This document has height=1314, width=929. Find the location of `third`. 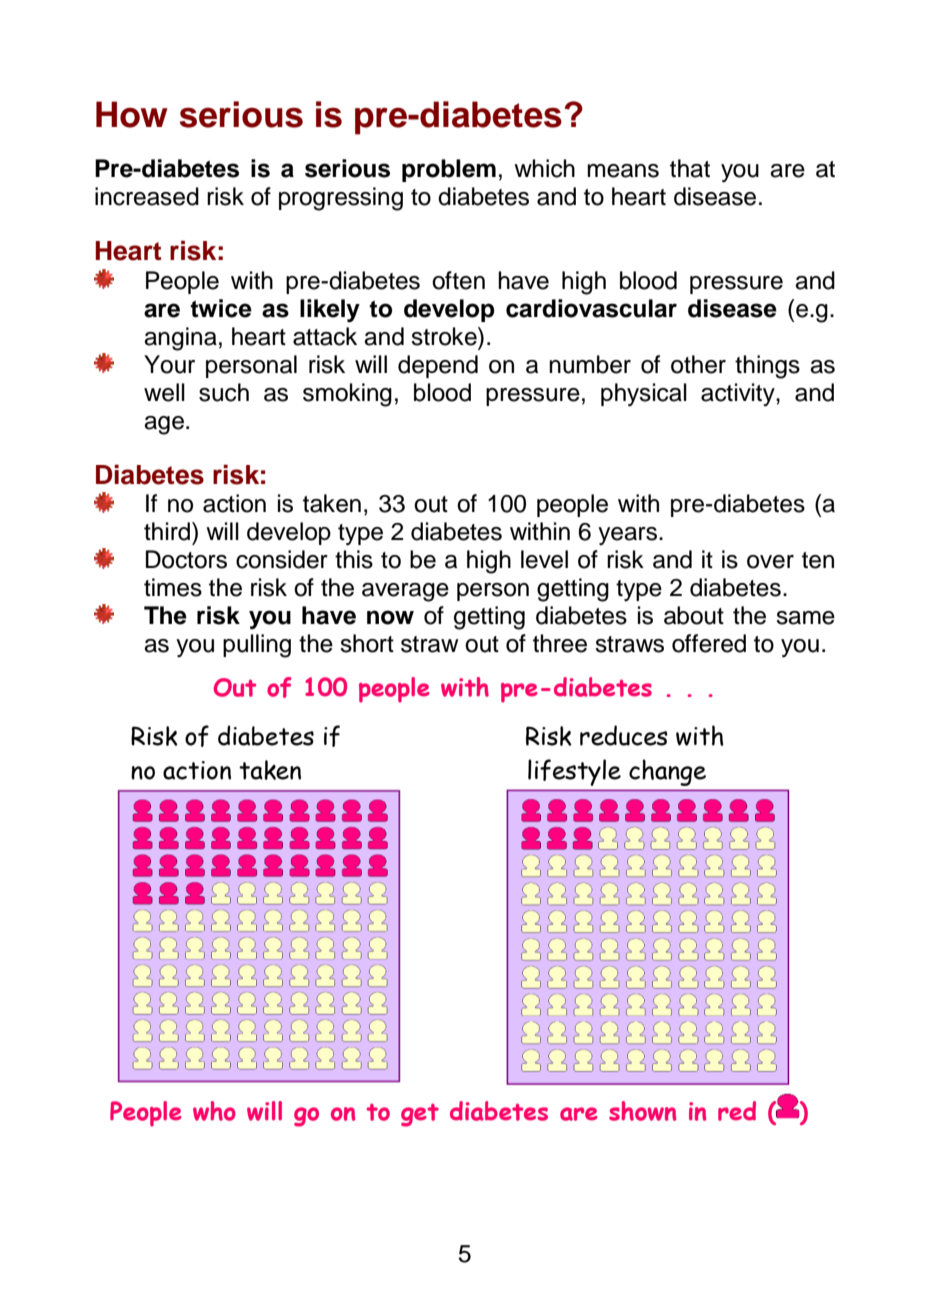

third is located at coordinates (168, 531).
